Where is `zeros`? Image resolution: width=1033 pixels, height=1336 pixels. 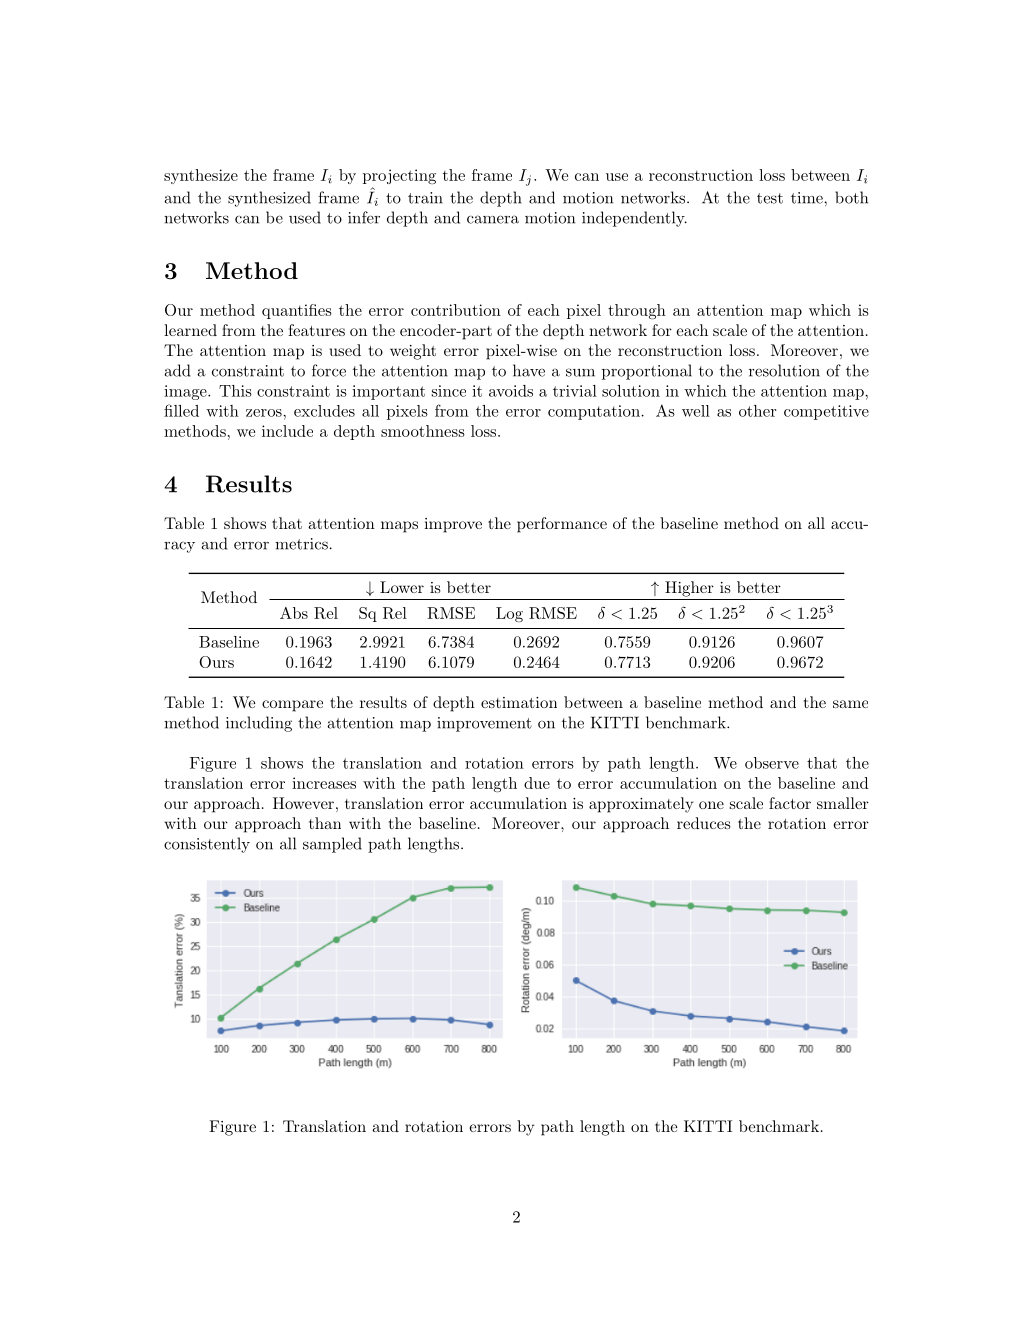
zeros is located at coordinates (265, 413).
